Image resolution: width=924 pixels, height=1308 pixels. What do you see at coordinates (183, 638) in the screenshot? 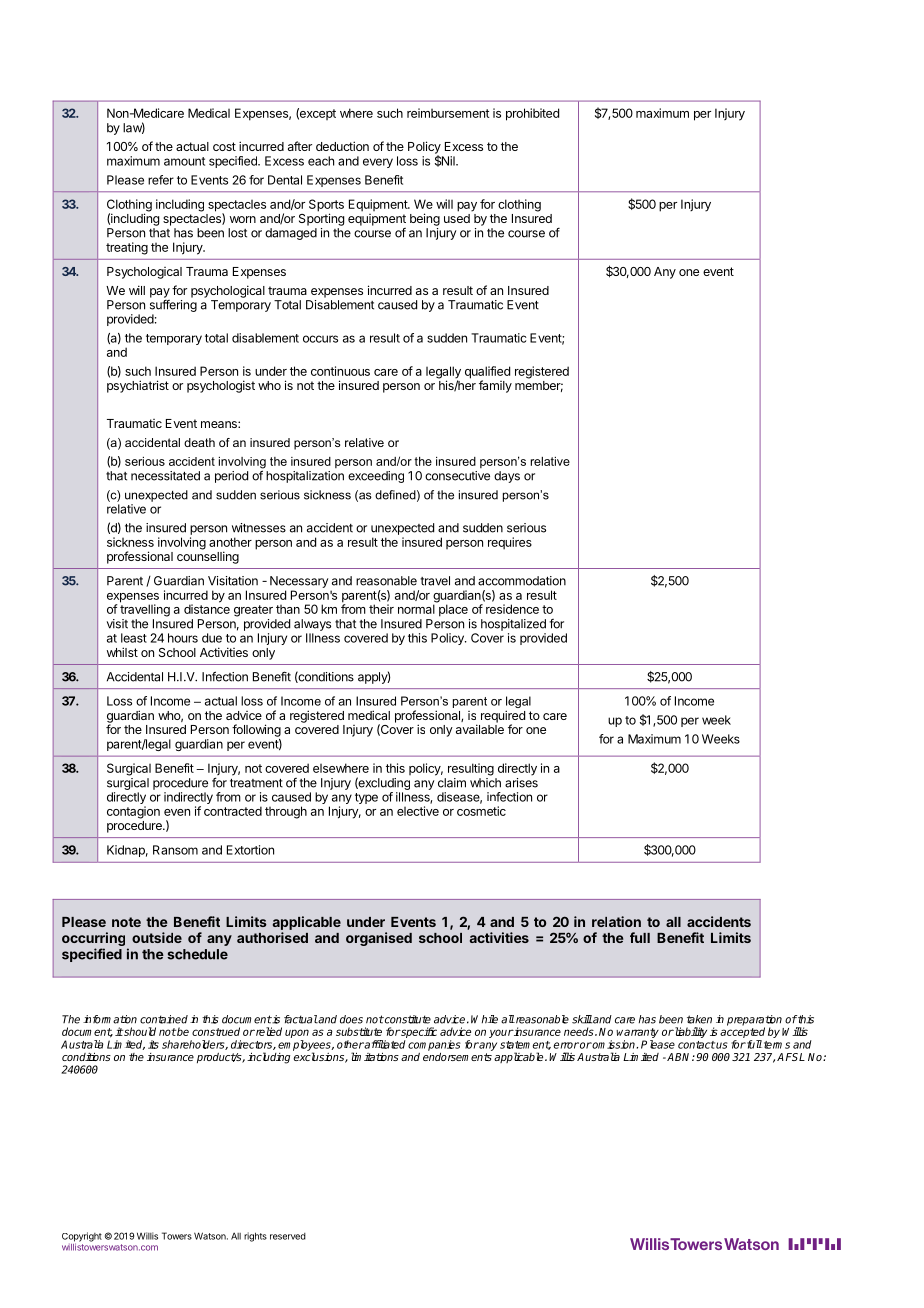
I see `hours` at bounding box center [183, 638].
